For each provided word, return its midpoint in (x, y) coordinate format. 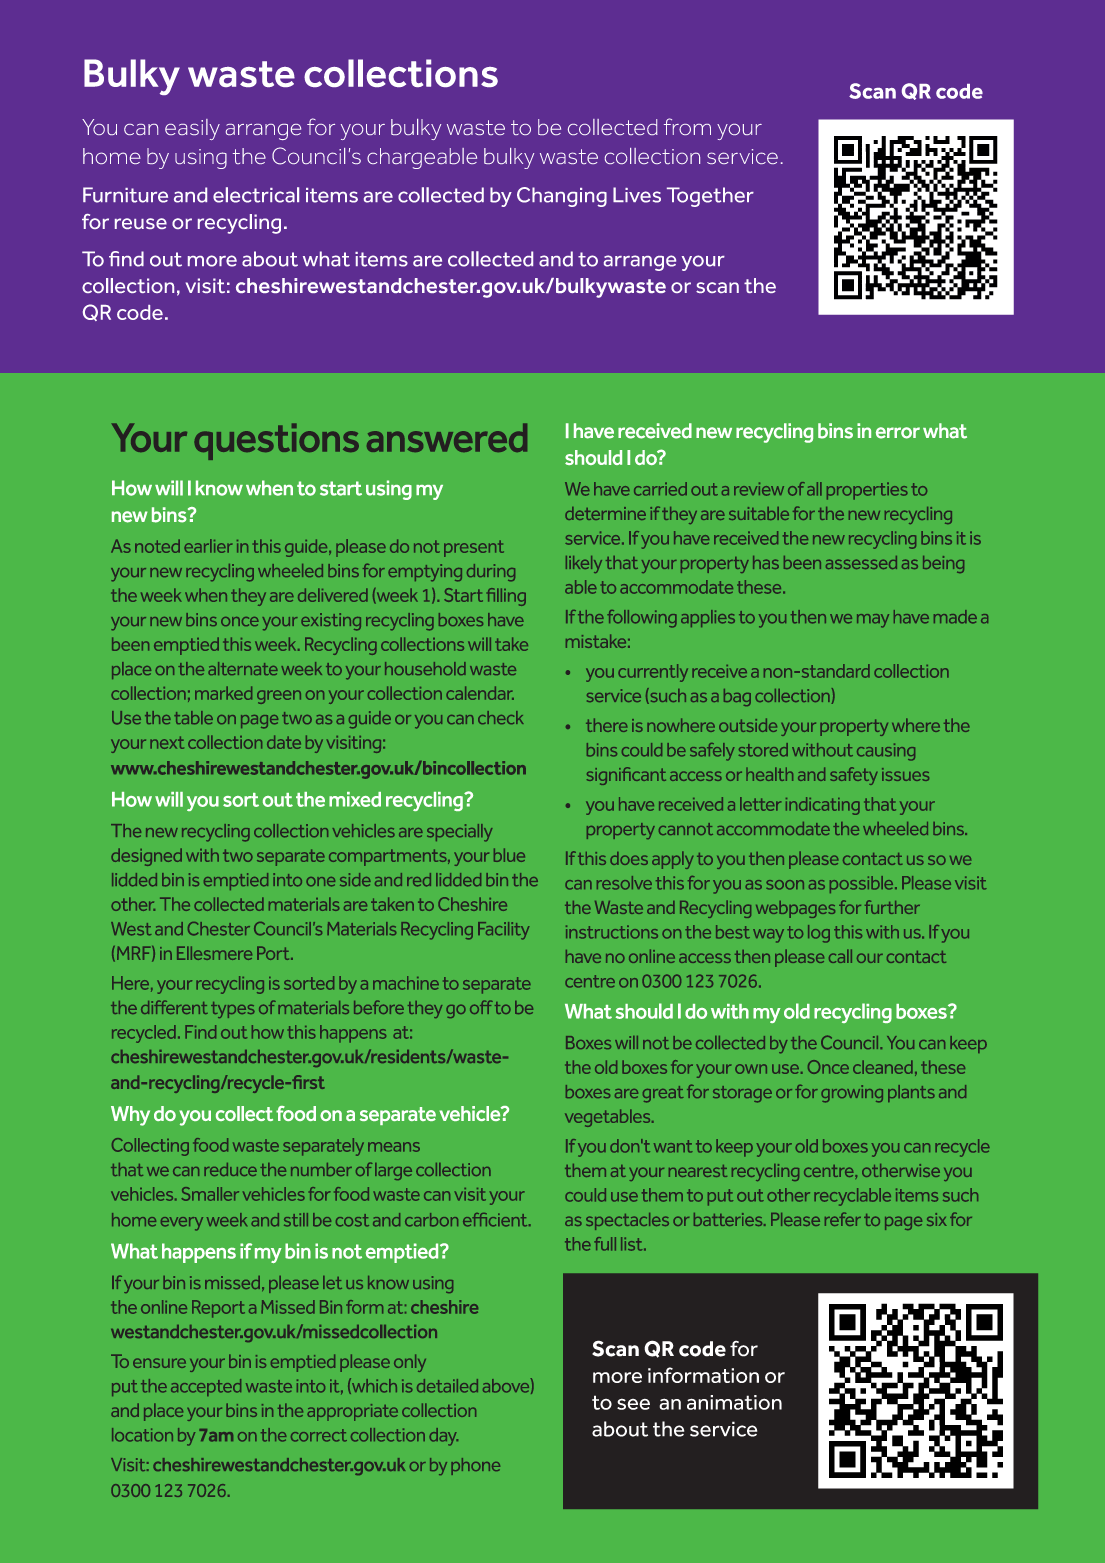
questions (276, 441)
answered (447, 437)
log (819, 934)
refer (843, 1219)
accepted (206, 1387)
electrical (256, 195)
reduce (230, 1169)
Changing (562, 197)
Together (710, 197)
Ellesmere (214, 953)
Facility (504, 931)
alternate (243, 668)
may (873, 621)
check (501, 717)
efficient (496, 1220)
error (898, 433)
